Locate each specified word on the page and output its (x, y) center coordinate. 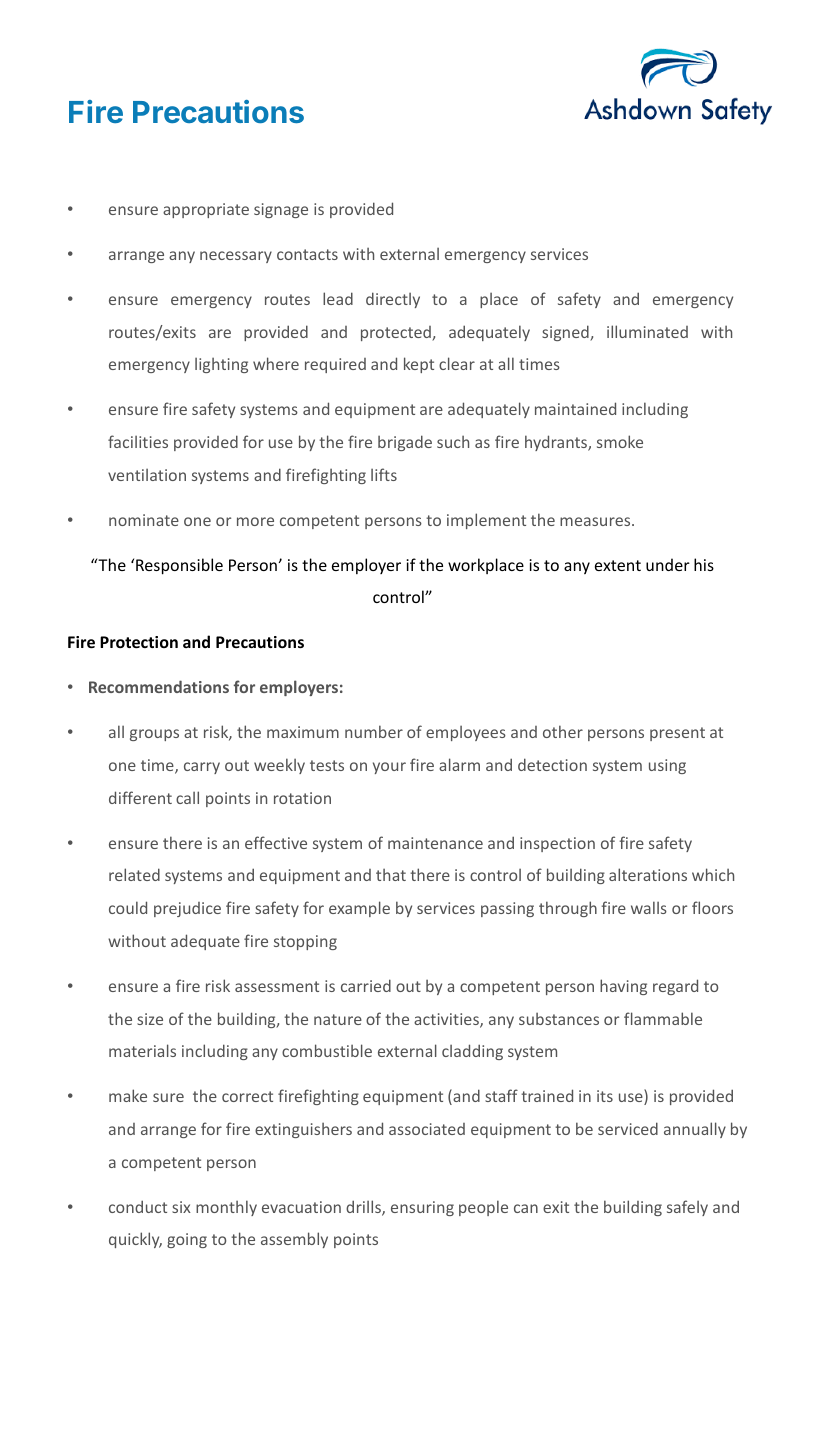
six (181, 1207)
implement (486, 521)
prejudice (187, 909)
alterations (648, 874)
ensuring (422, 1208)
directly (393, 300)
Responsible (179, 566)
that (391, 875)
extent (618, 565)
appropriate (206, 210)
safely (687, 1208)
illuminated (647, 331)
